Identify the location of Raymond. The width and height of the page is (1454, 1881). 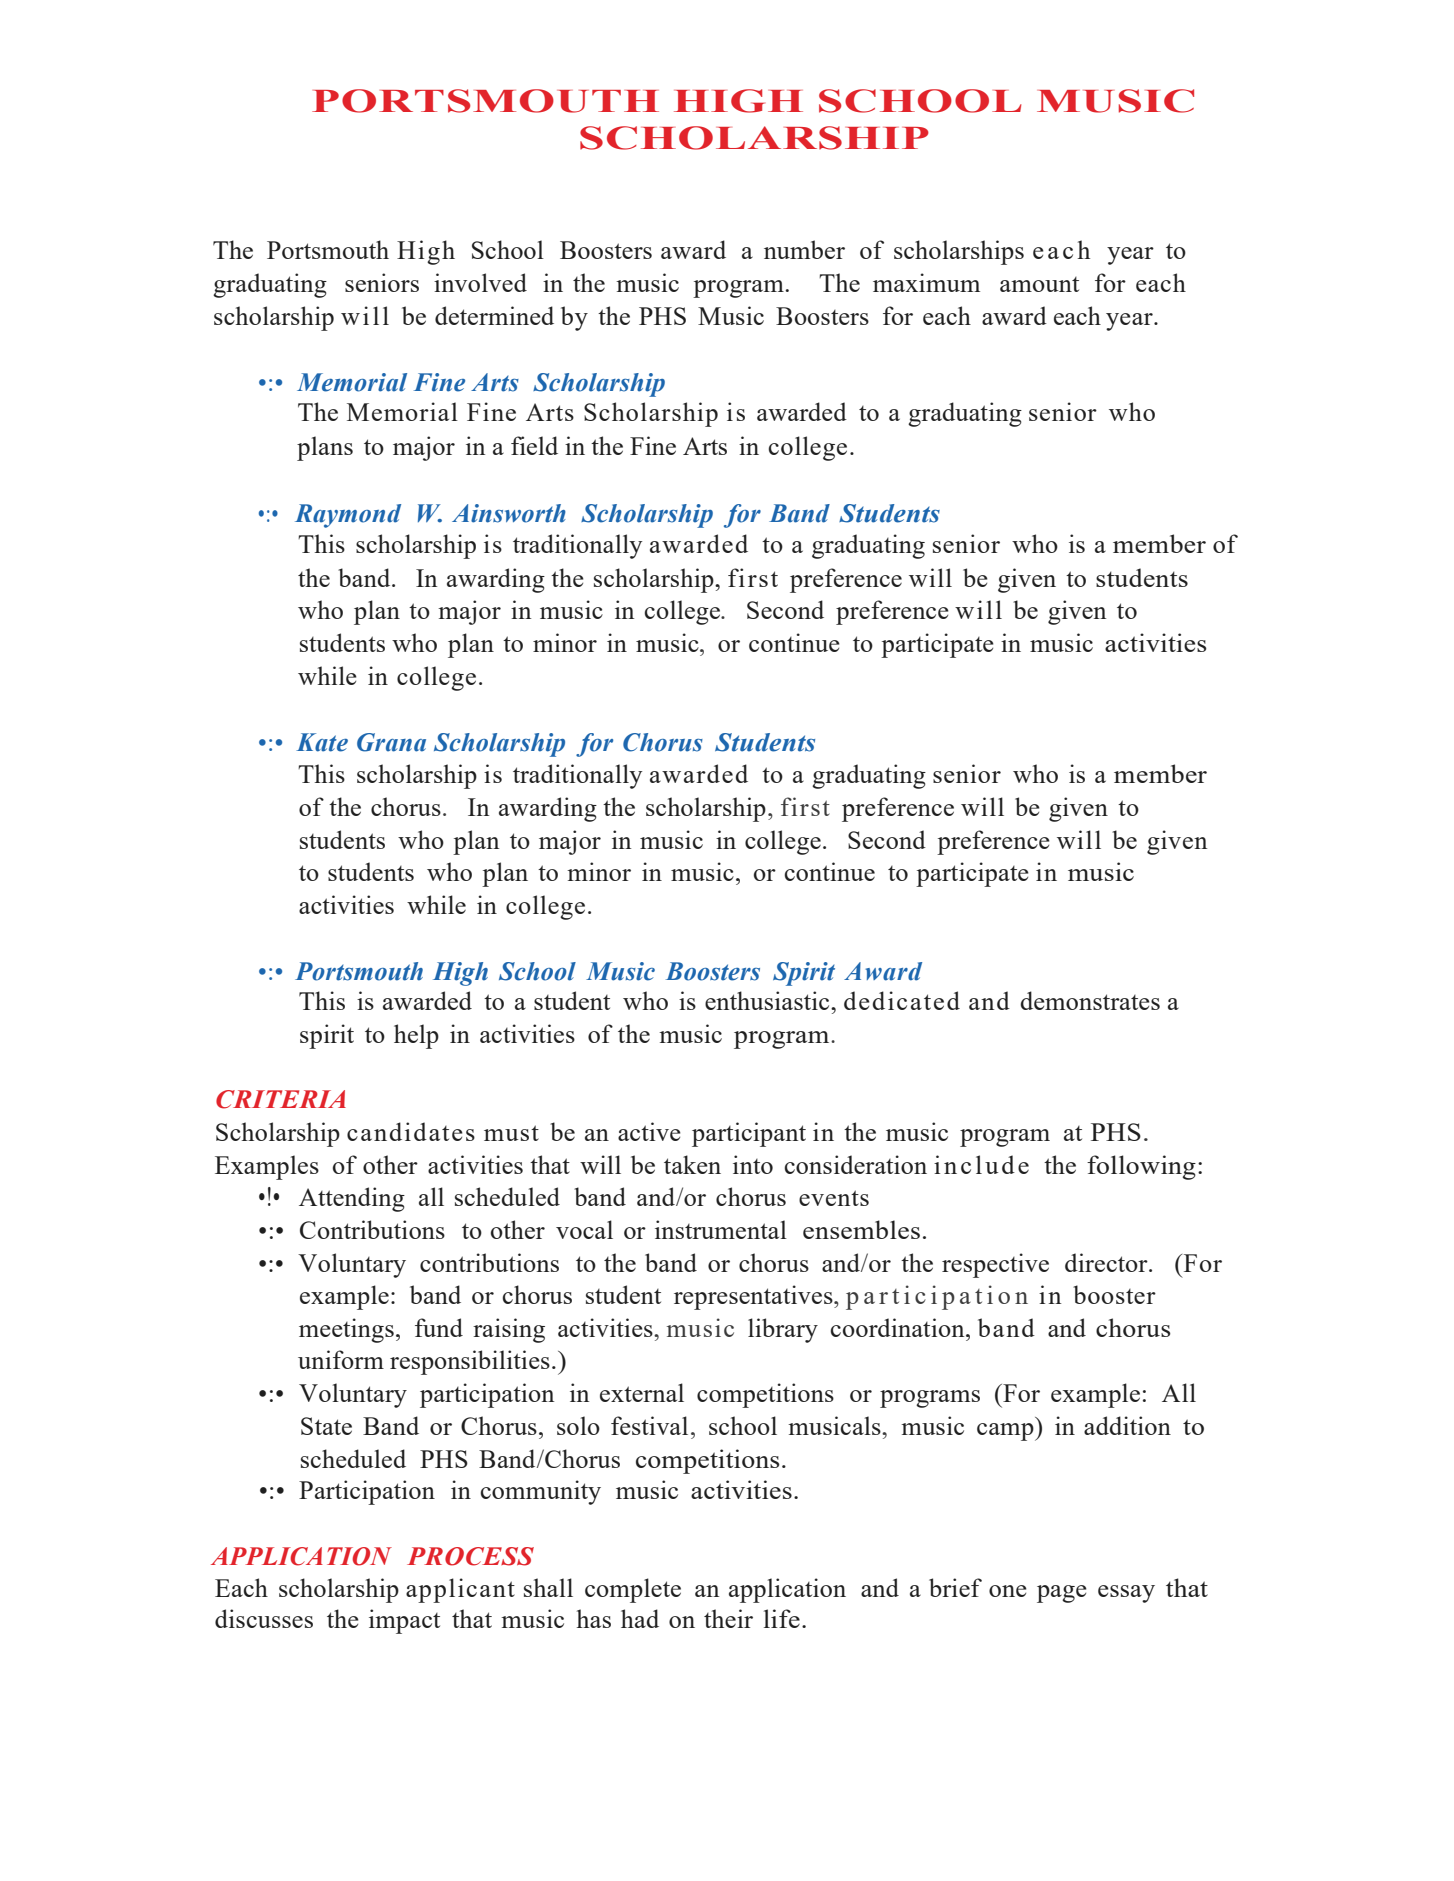
(348, 516).
